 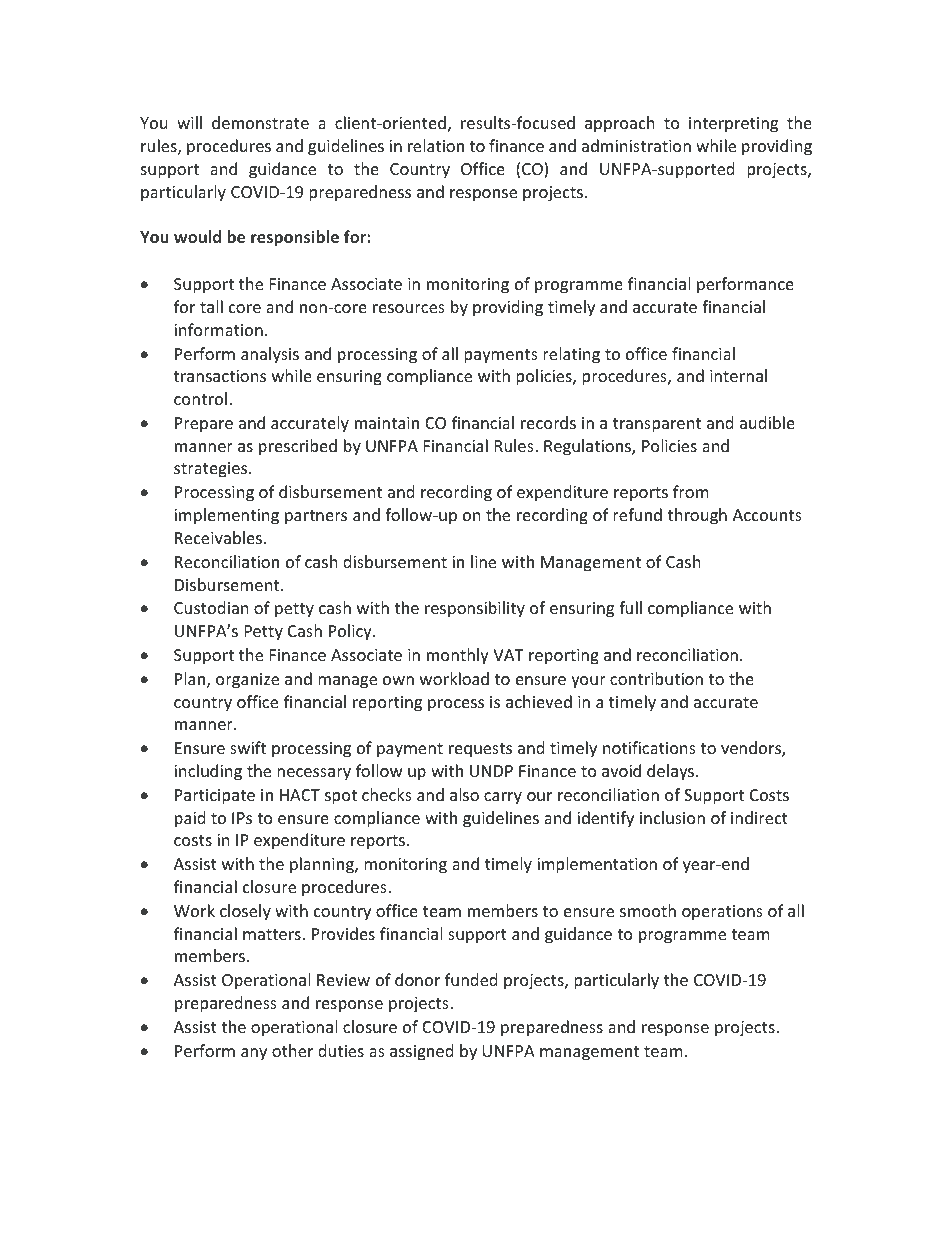 What do you see at coordinates (215, 797) in the page?
I see `Participate` at bounding box center [215, 797].
